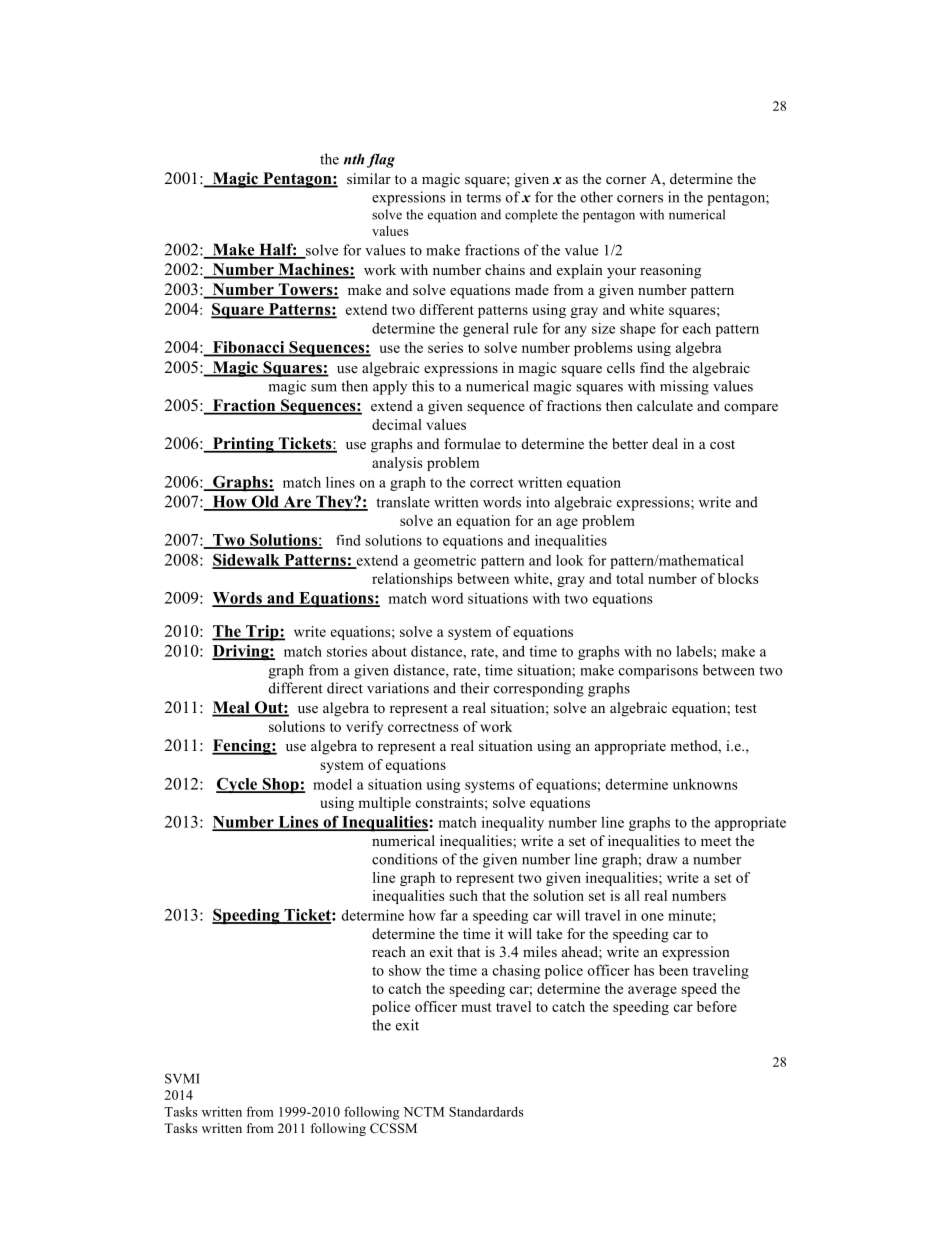  Describe the element at coordinates (423, 1112) in the page. I see `NCTM` at that location.
